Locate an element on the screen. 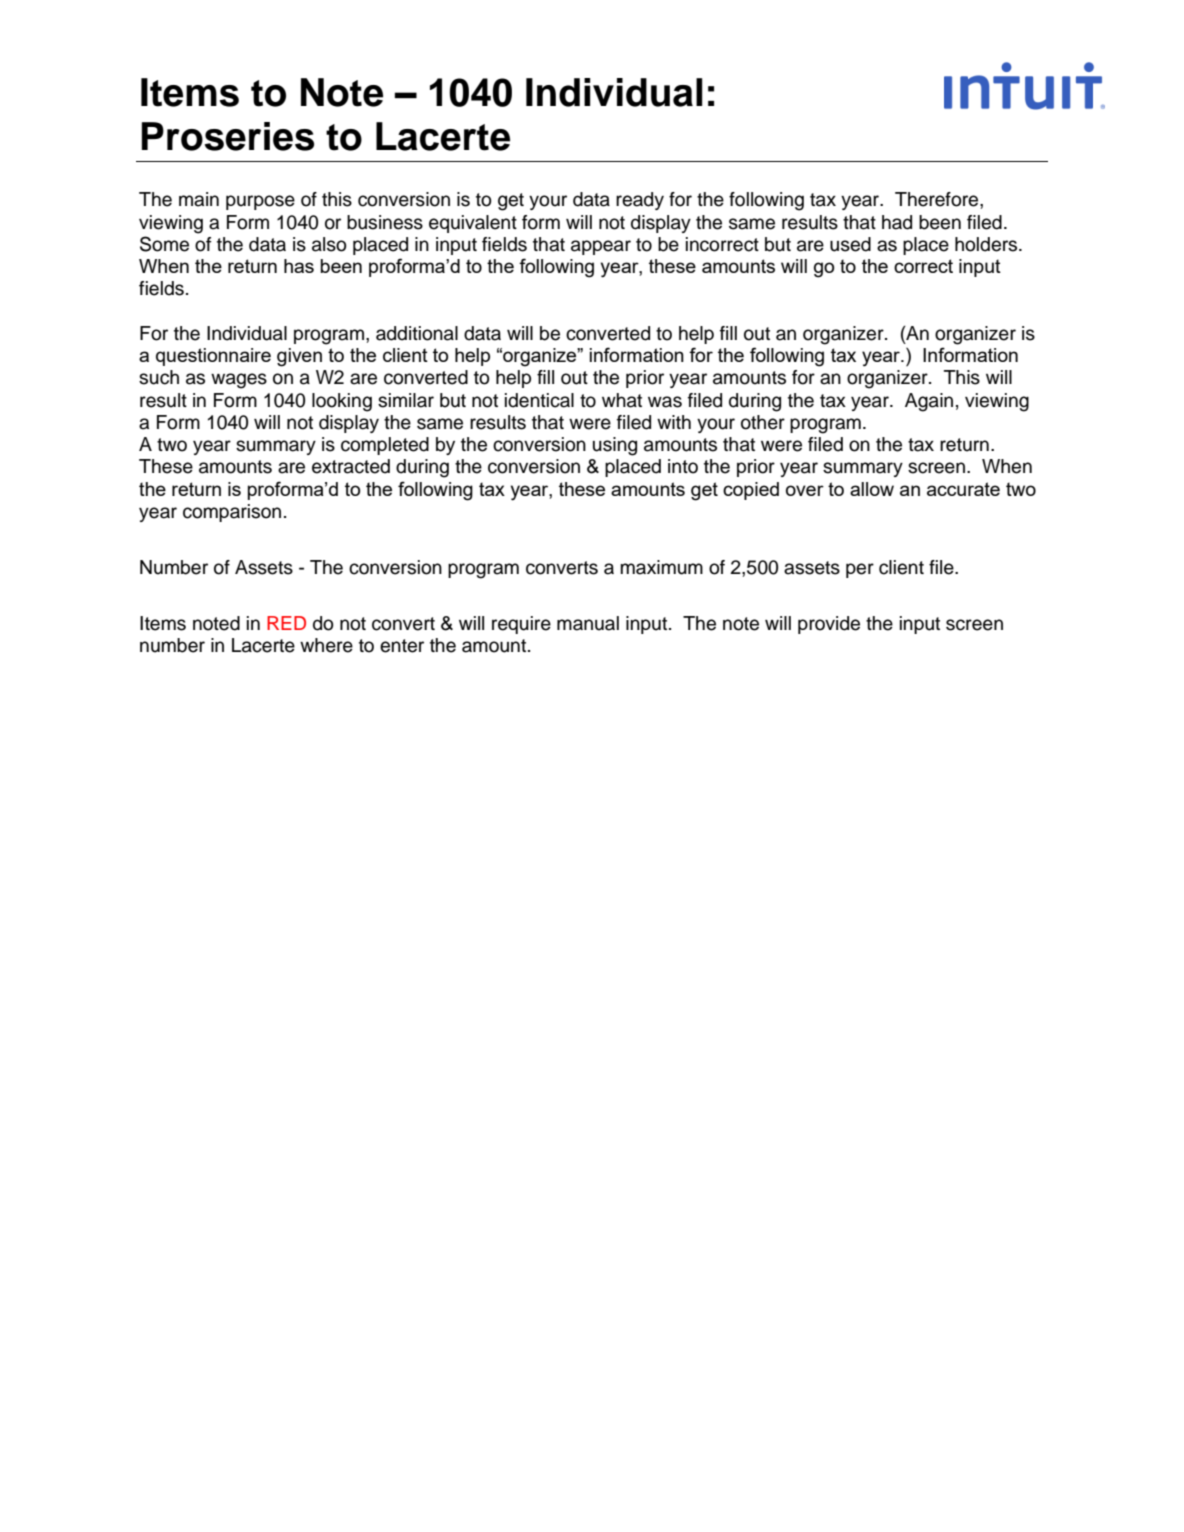 The height and width of the screenshot is (1532, 1184). identical is located at coordinates (539, 400).
